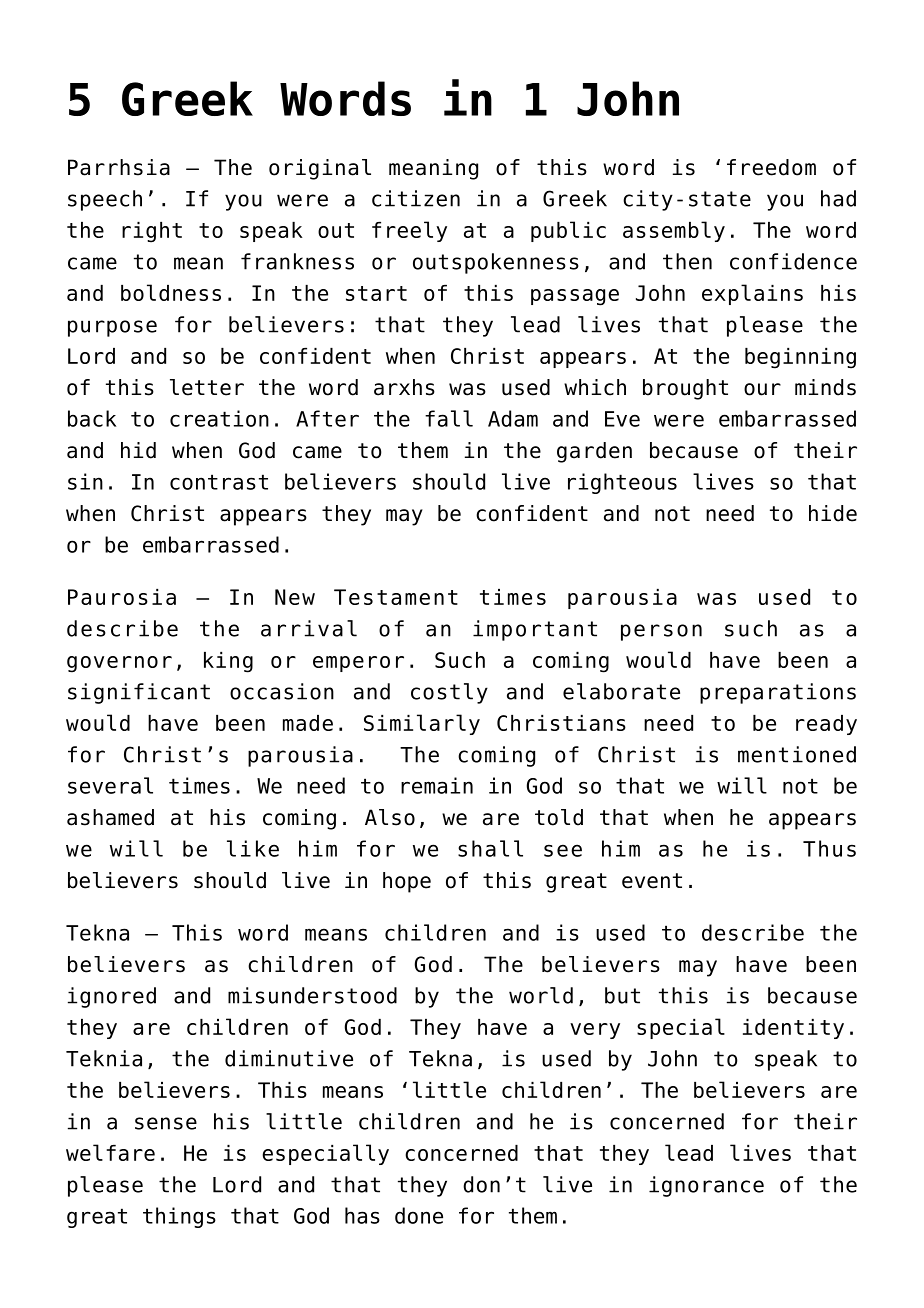  What do you see at coordinates (179, 1217) in the document?
I see `things` at bounding box center [179, 1217].
